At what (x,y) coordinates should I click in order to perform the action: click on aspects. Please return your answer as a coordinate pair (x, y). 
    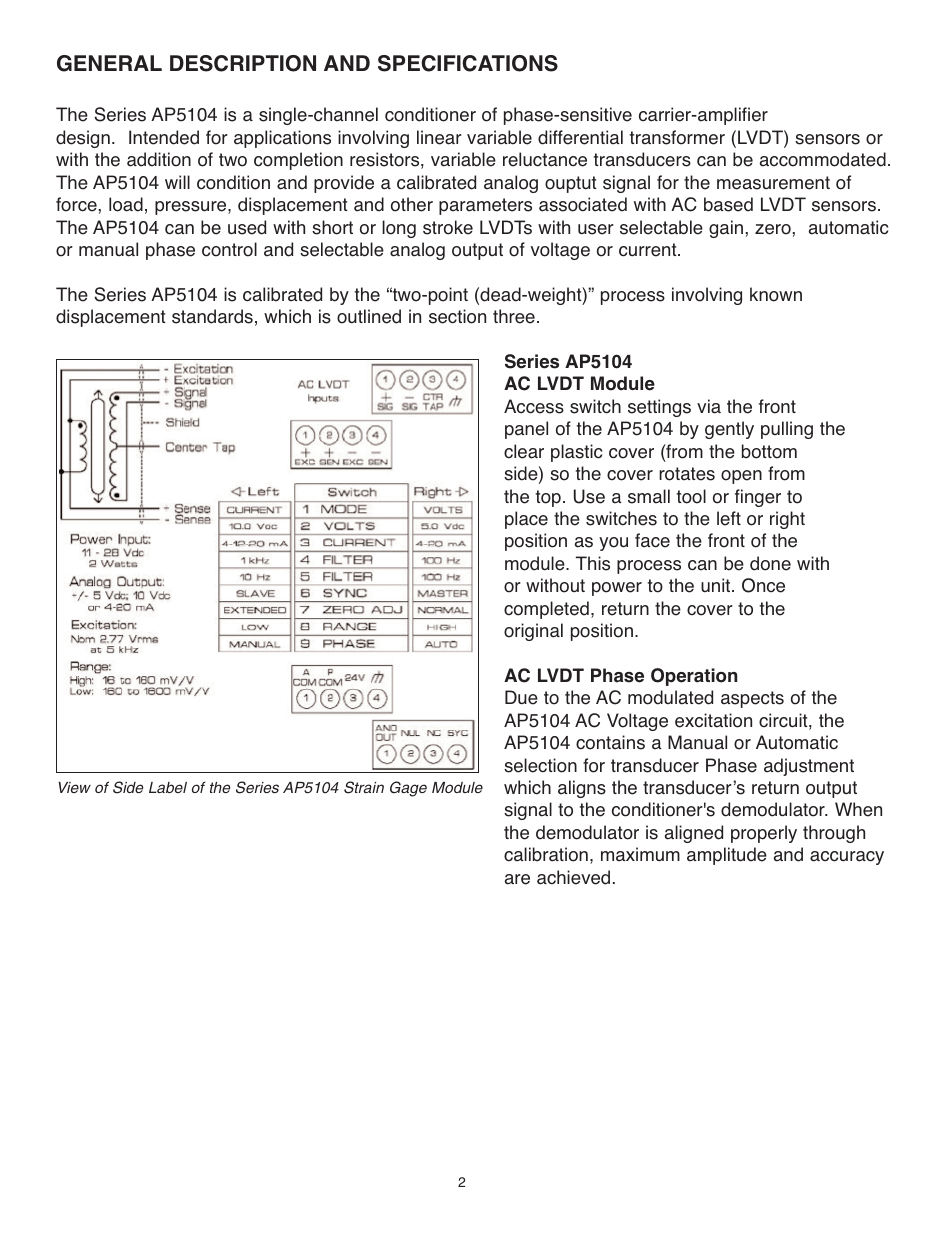
    Looking at the image, I should click on (752, 699).
